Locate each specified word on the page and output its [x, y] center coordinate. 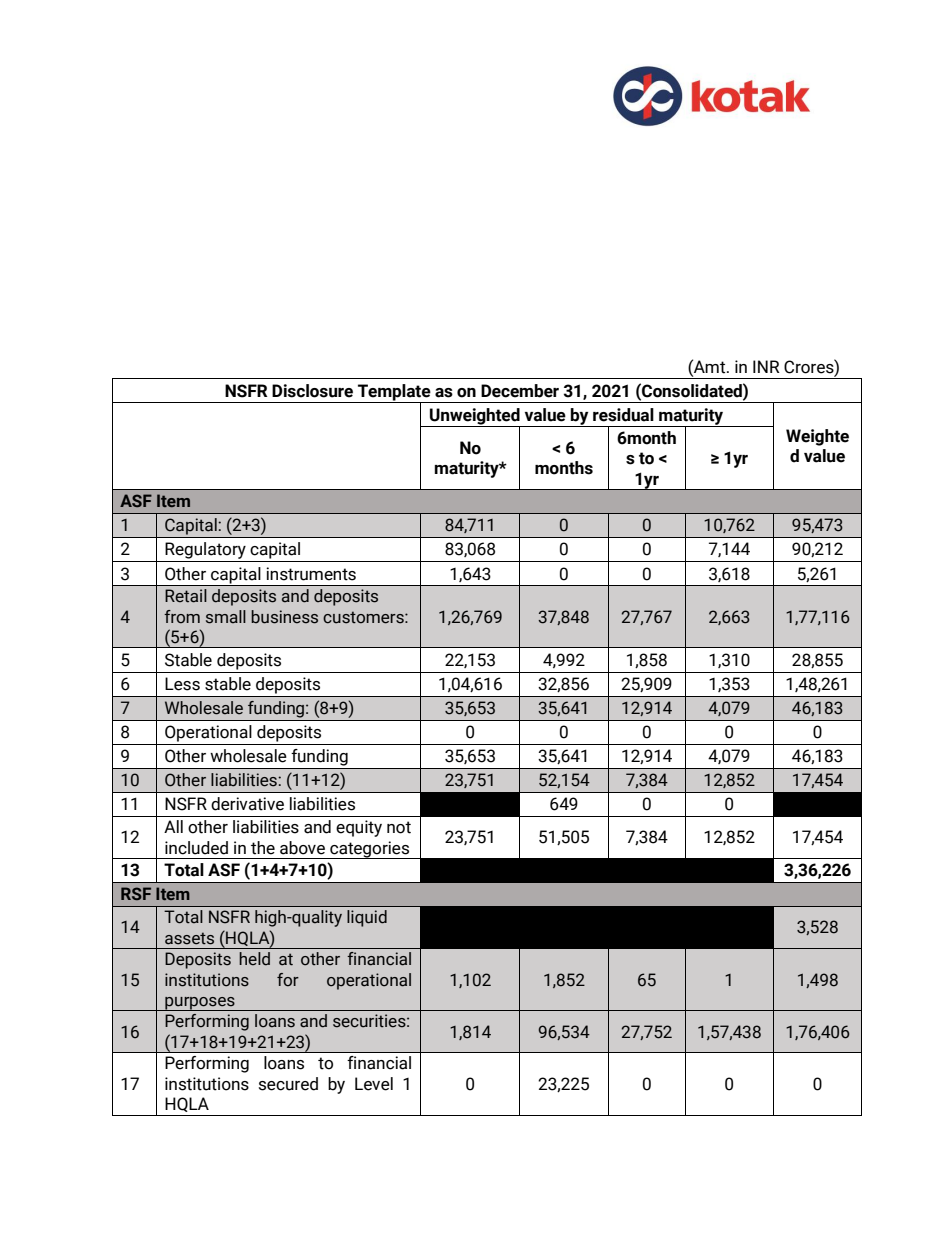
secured [288, 1084]
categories [369, 850]
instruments [311, 574]
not [399, 827]
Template [394, 393]
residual [623, 415]
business [284, 617]
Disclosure [312, 391]
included [196, 848]
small [226, 617]
